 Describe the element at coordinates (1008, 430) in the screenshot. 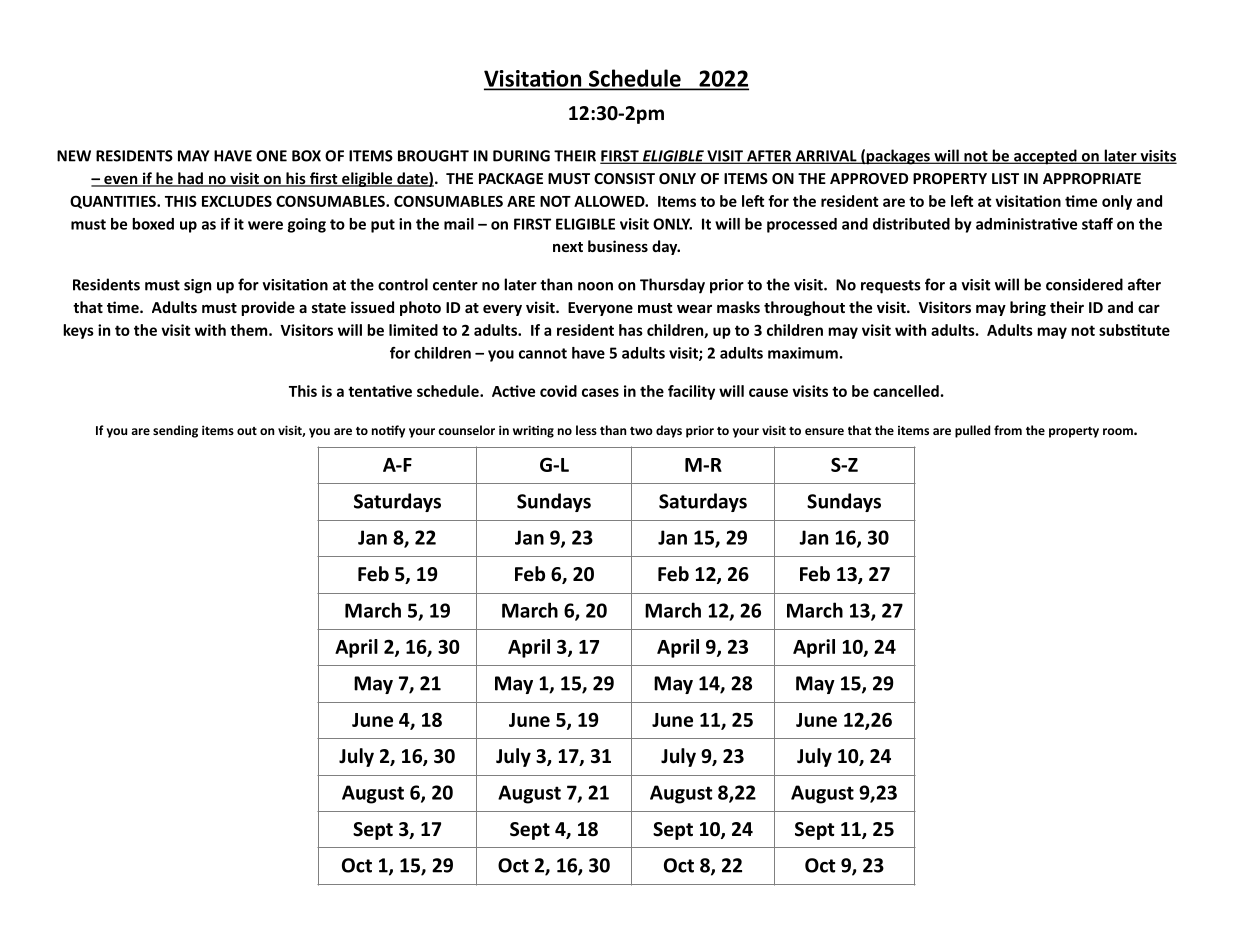

I see `from` at that location.
